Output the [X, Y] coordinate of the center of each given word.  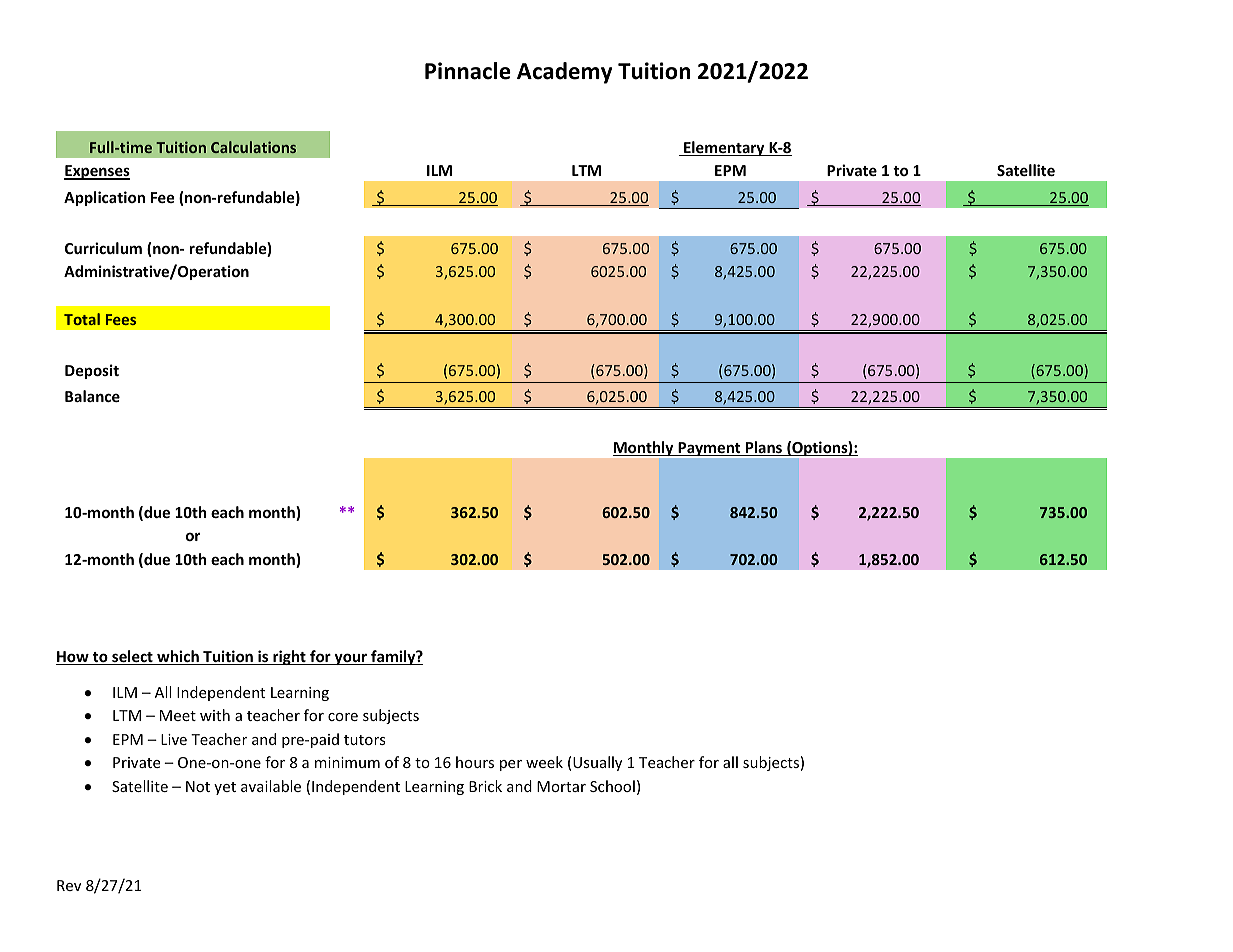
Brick [485, 786]
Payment [709, 449]
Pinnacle [468, 71]
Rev [69, 885]
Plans [764, 448]
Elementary [724, 148]
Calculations [253, 147]
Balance [92, 396]
